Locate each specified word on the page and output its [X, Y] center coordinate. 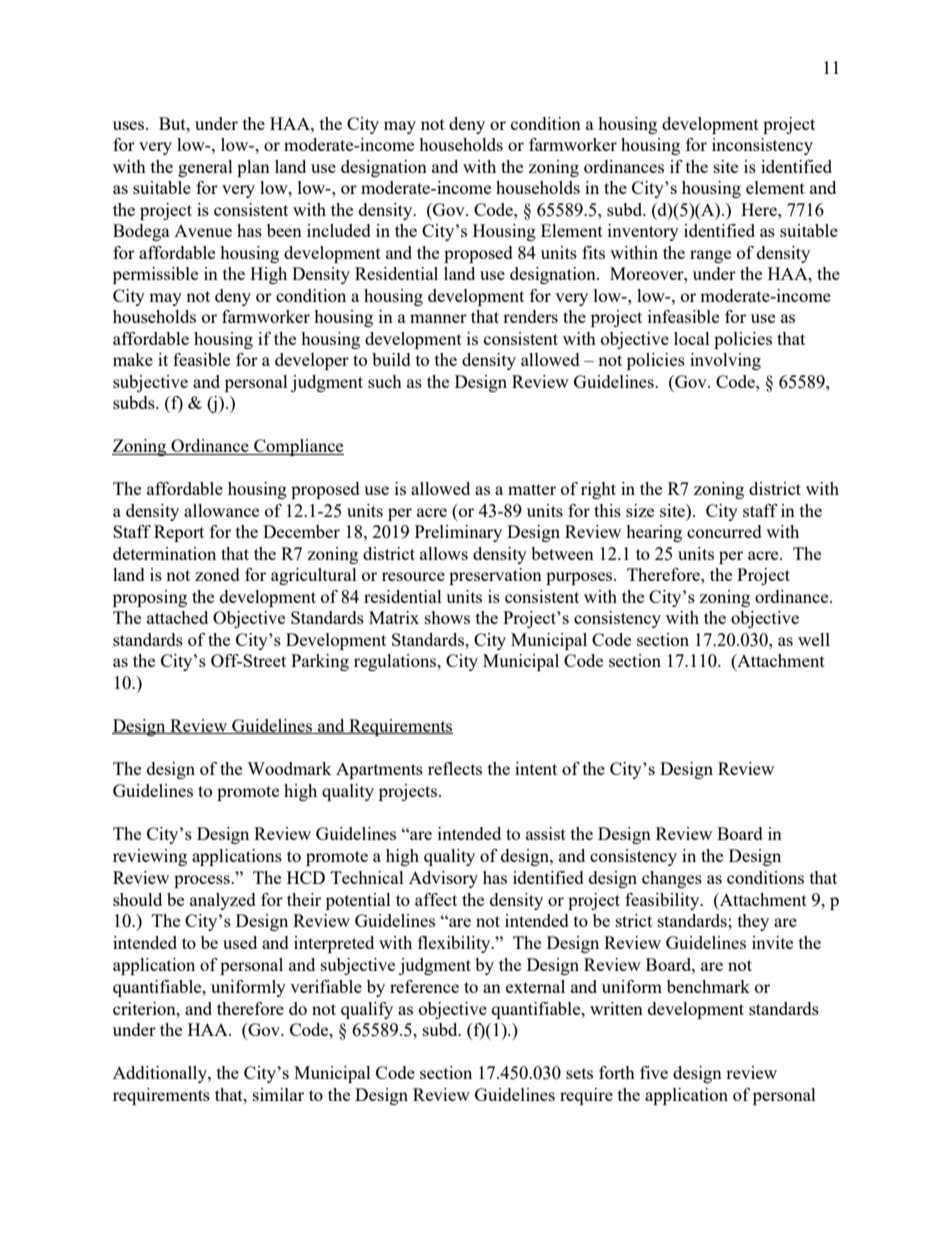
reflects [455, 768]
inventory [643, 232]
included [339, 230]
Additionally [161, 1074]
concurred [724, 531]
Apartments [379, 770]
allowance [221, 510]
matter [532, 489]
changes [672, 879]
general [205, 168]
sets [579, 1073]
